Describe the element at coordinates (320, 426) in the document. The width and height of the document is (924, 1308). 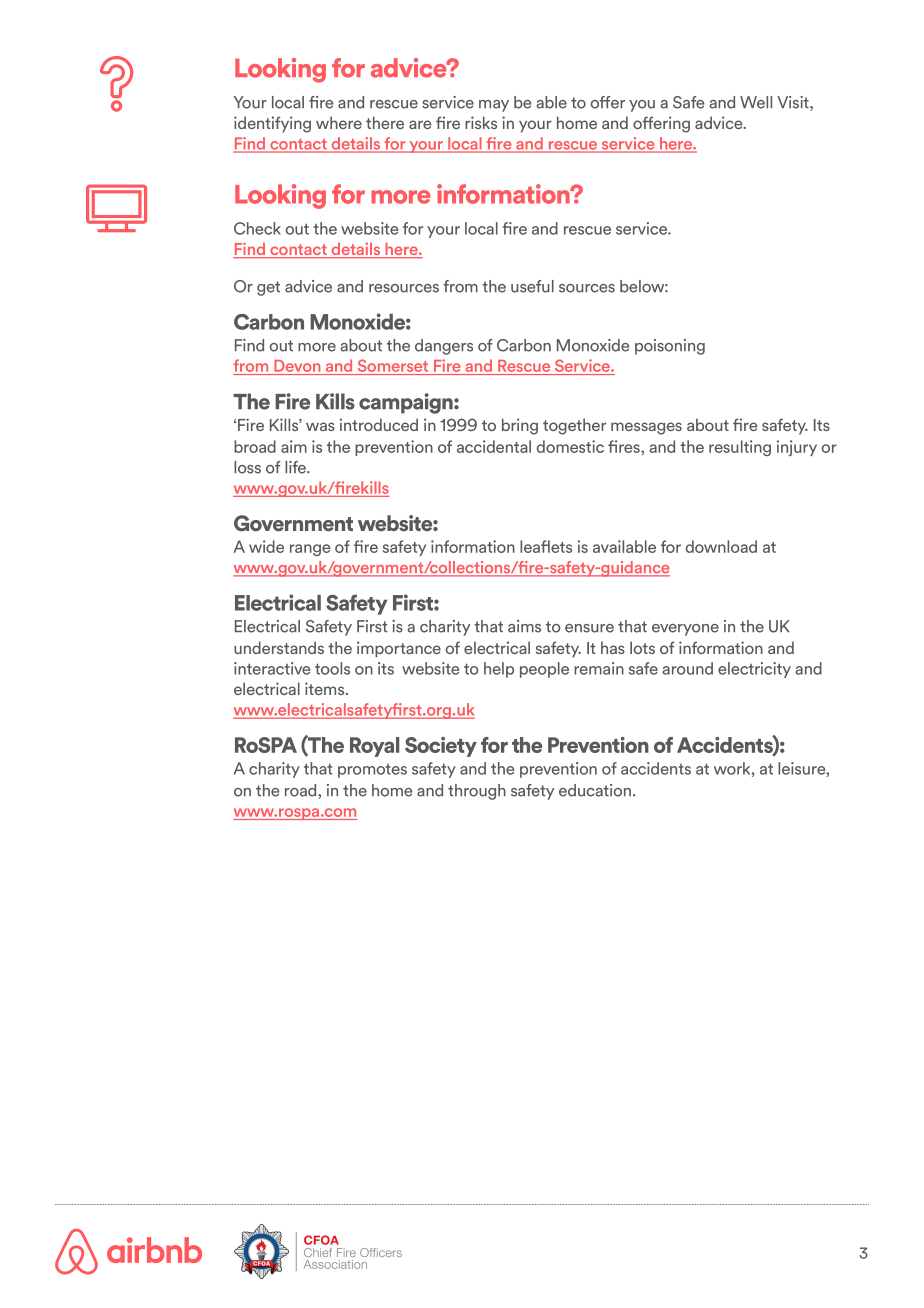
I see `was` at that location.
